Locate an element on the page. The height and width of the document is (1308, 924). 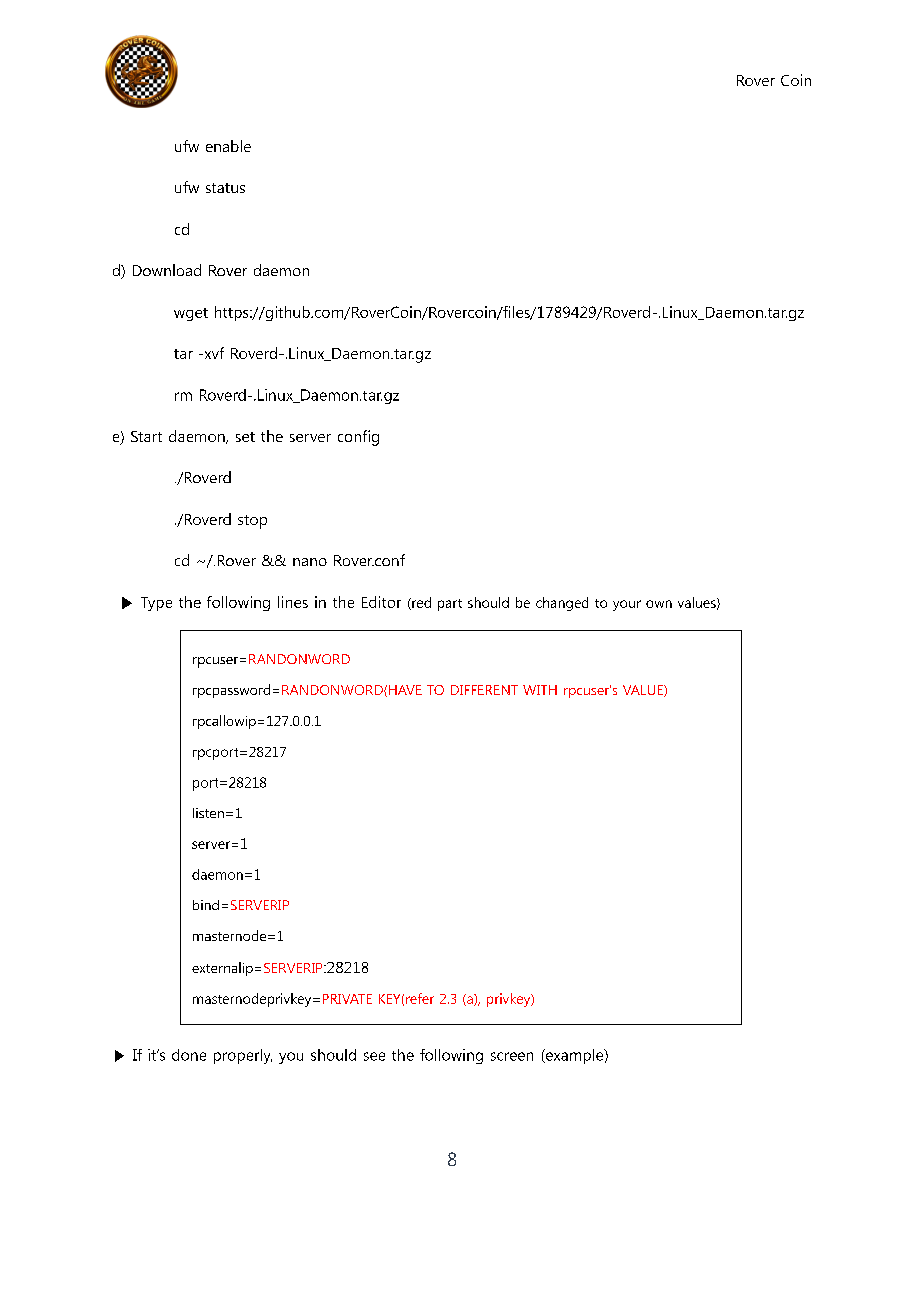
changed is located at coordinates (562, 604).
